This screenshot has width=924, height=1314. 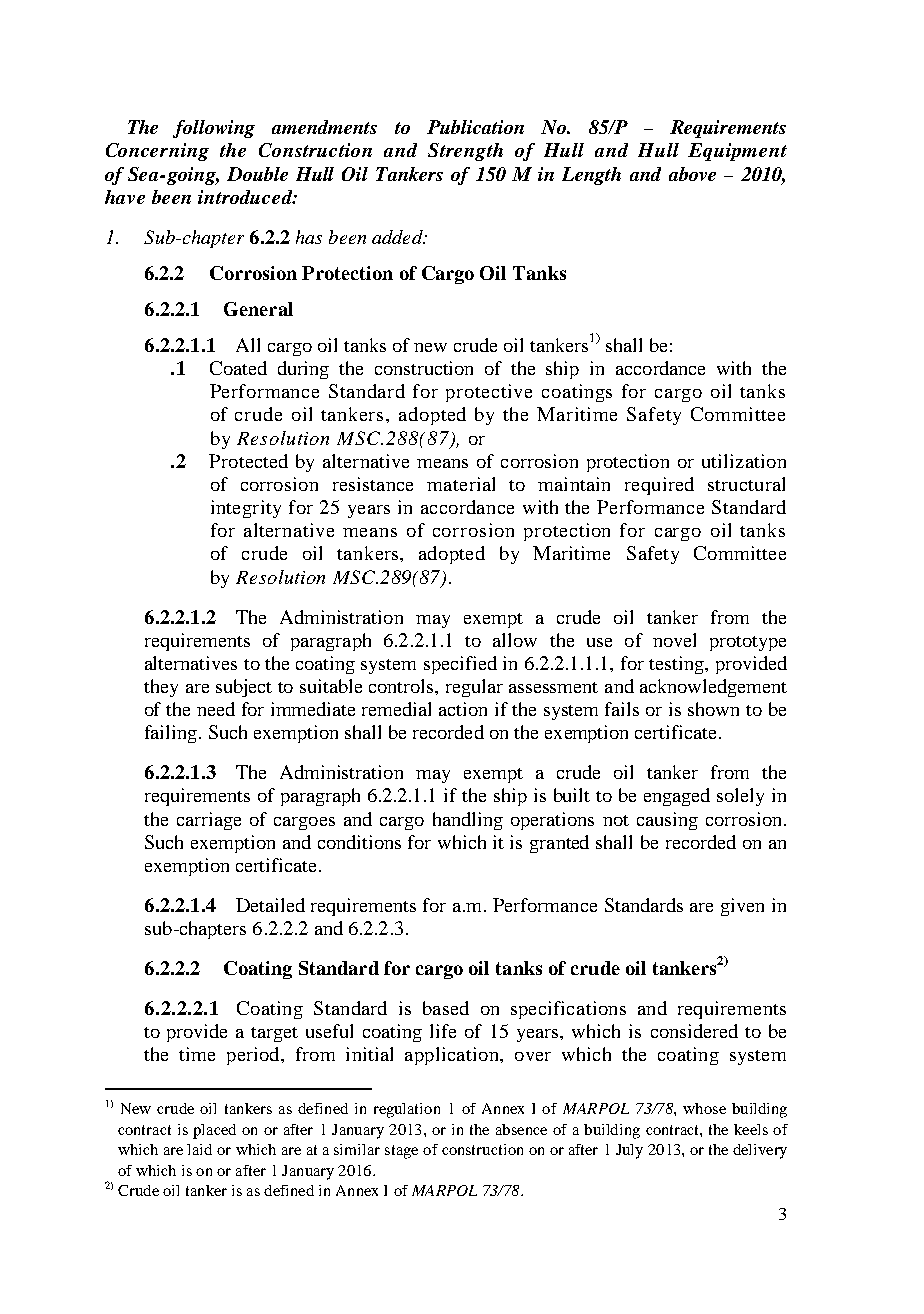 I want to click on they, so click(x=161, y=688).
